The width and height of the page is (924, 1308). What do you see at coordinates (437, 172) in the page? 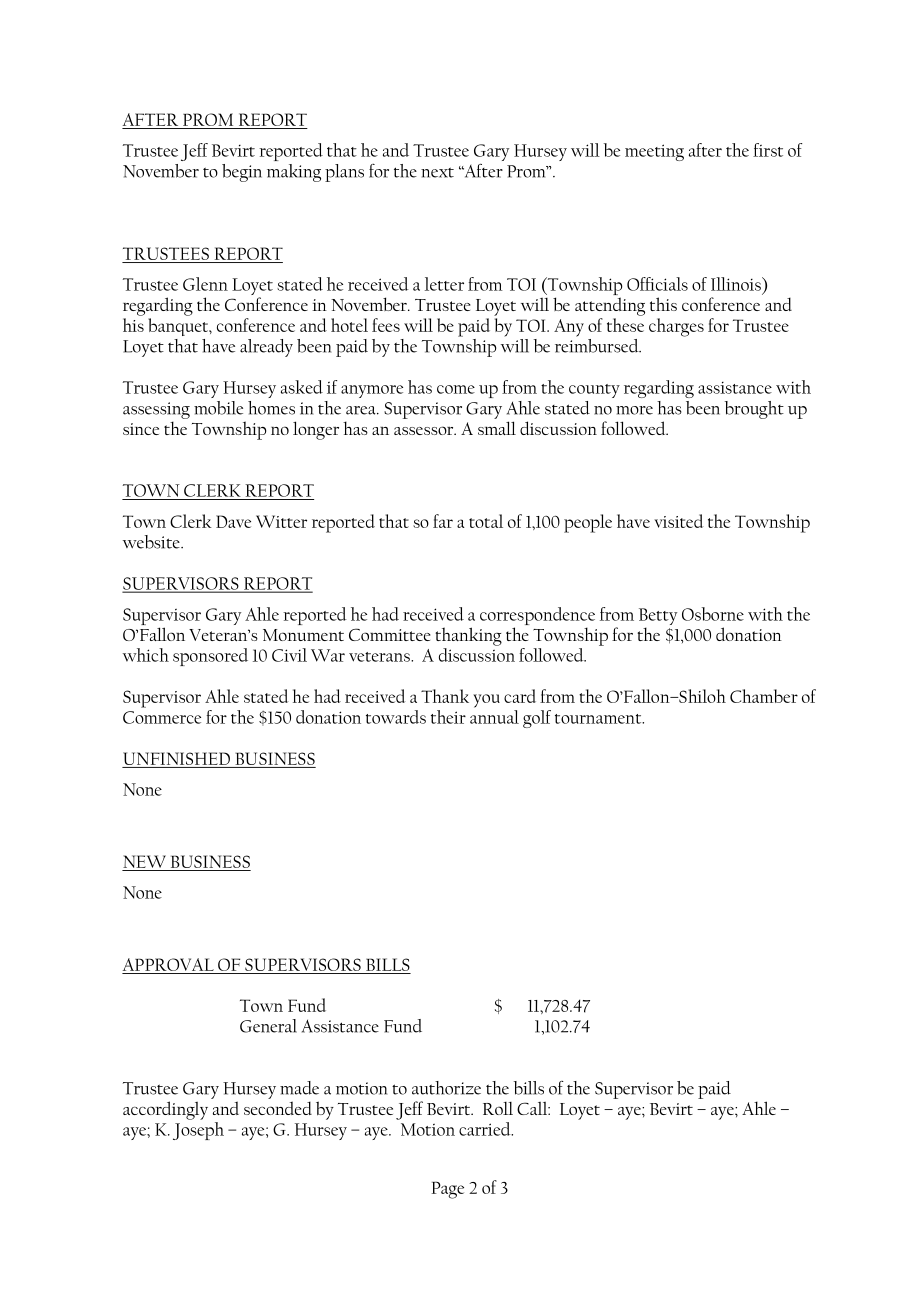
I see `next` at bounding box center [437, 172].
